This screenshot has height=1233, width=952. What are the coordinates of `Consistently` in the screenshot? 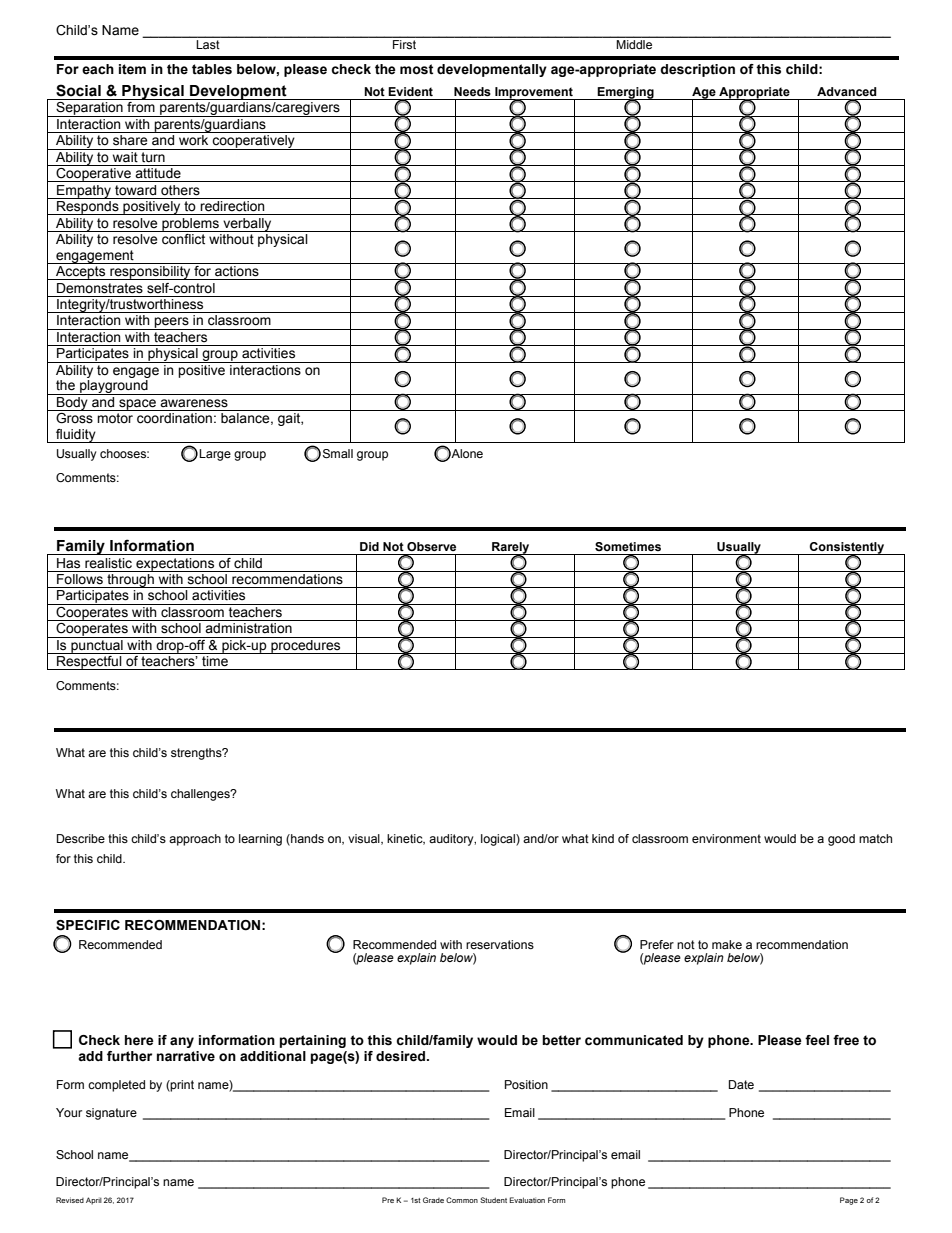 It's located at (847, 549).
